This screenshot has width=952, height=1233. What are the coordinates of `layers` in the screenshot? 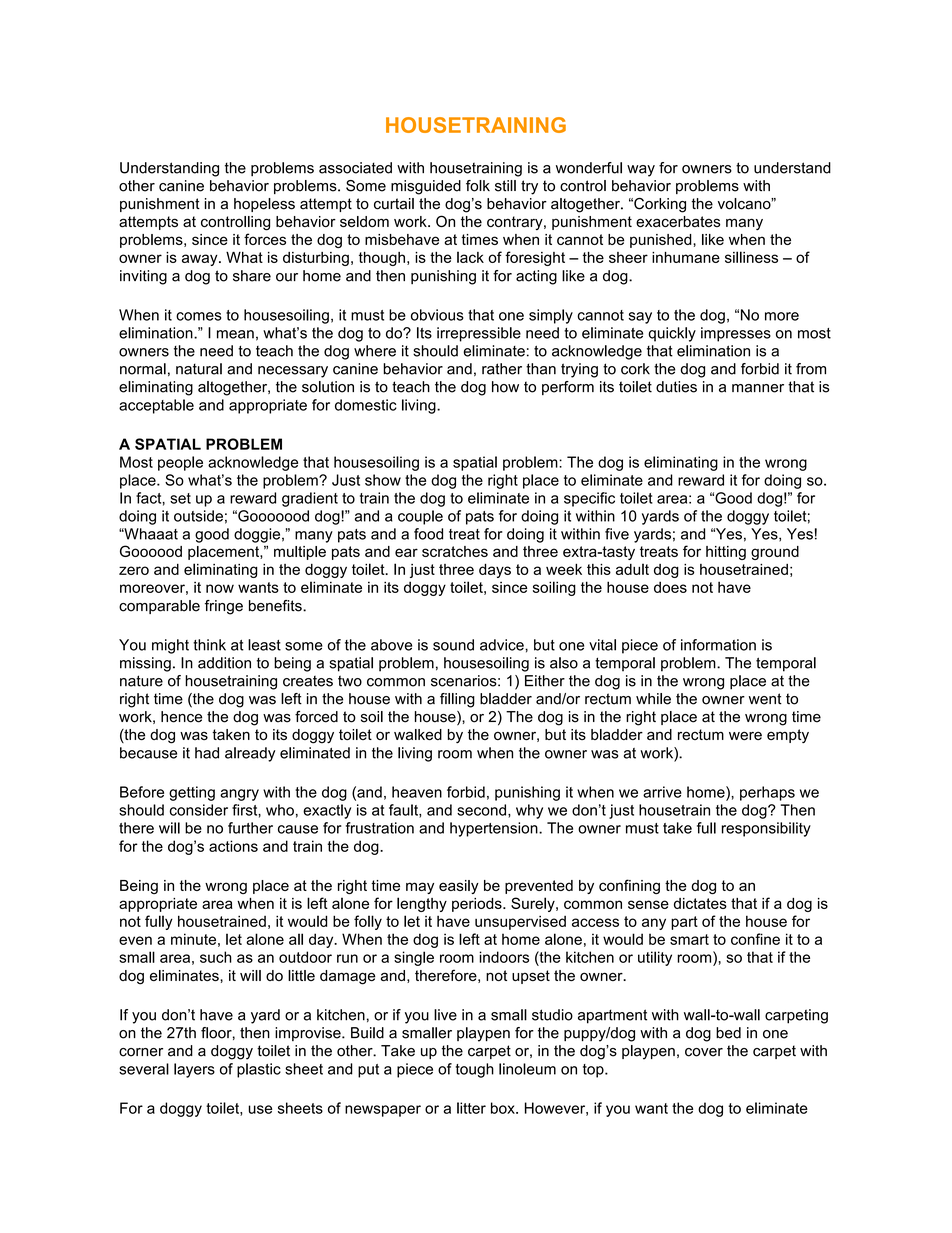 It's located at (194, 1070).
